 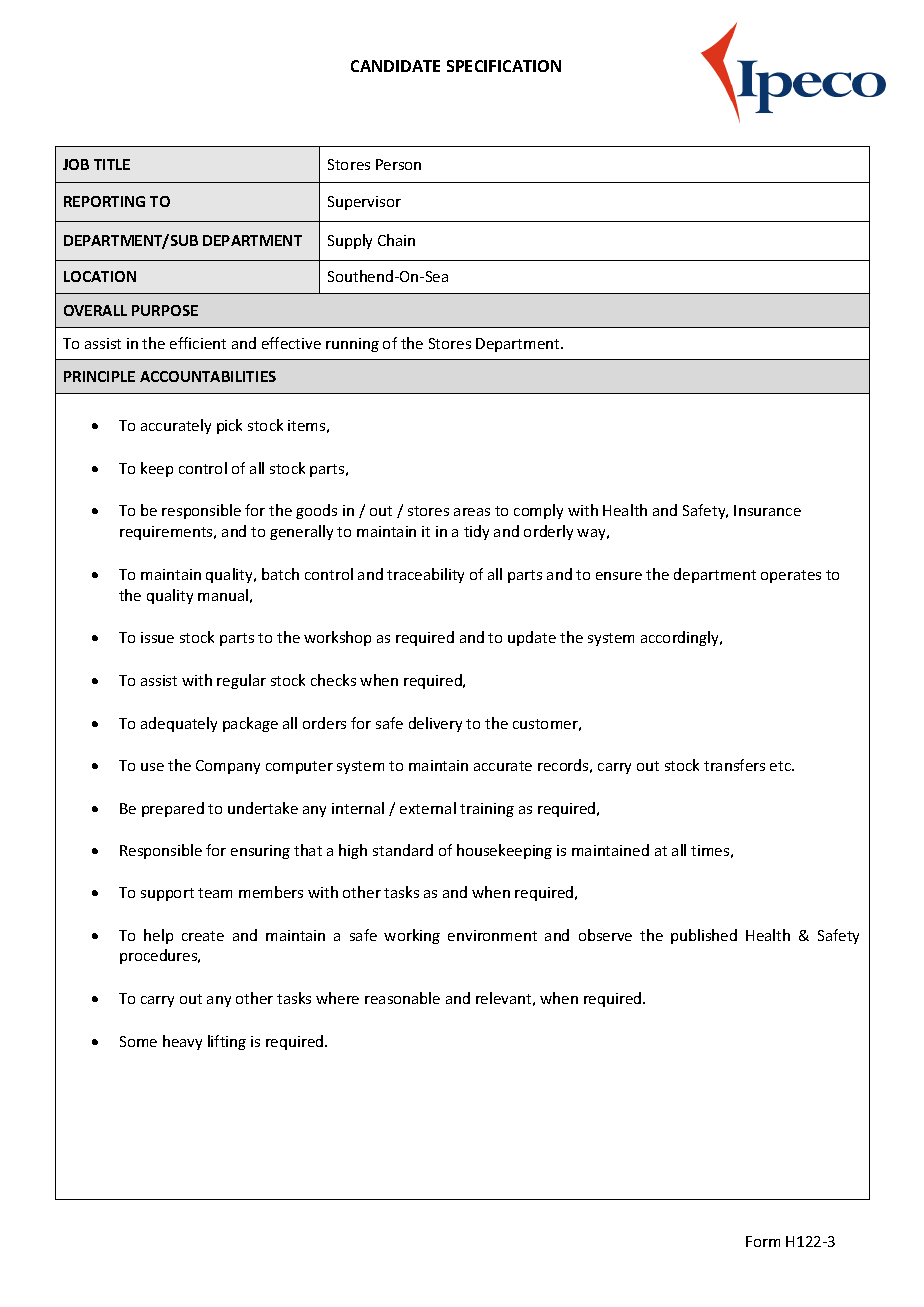 I want to click on heavy, so click(x=182, y=1042).
